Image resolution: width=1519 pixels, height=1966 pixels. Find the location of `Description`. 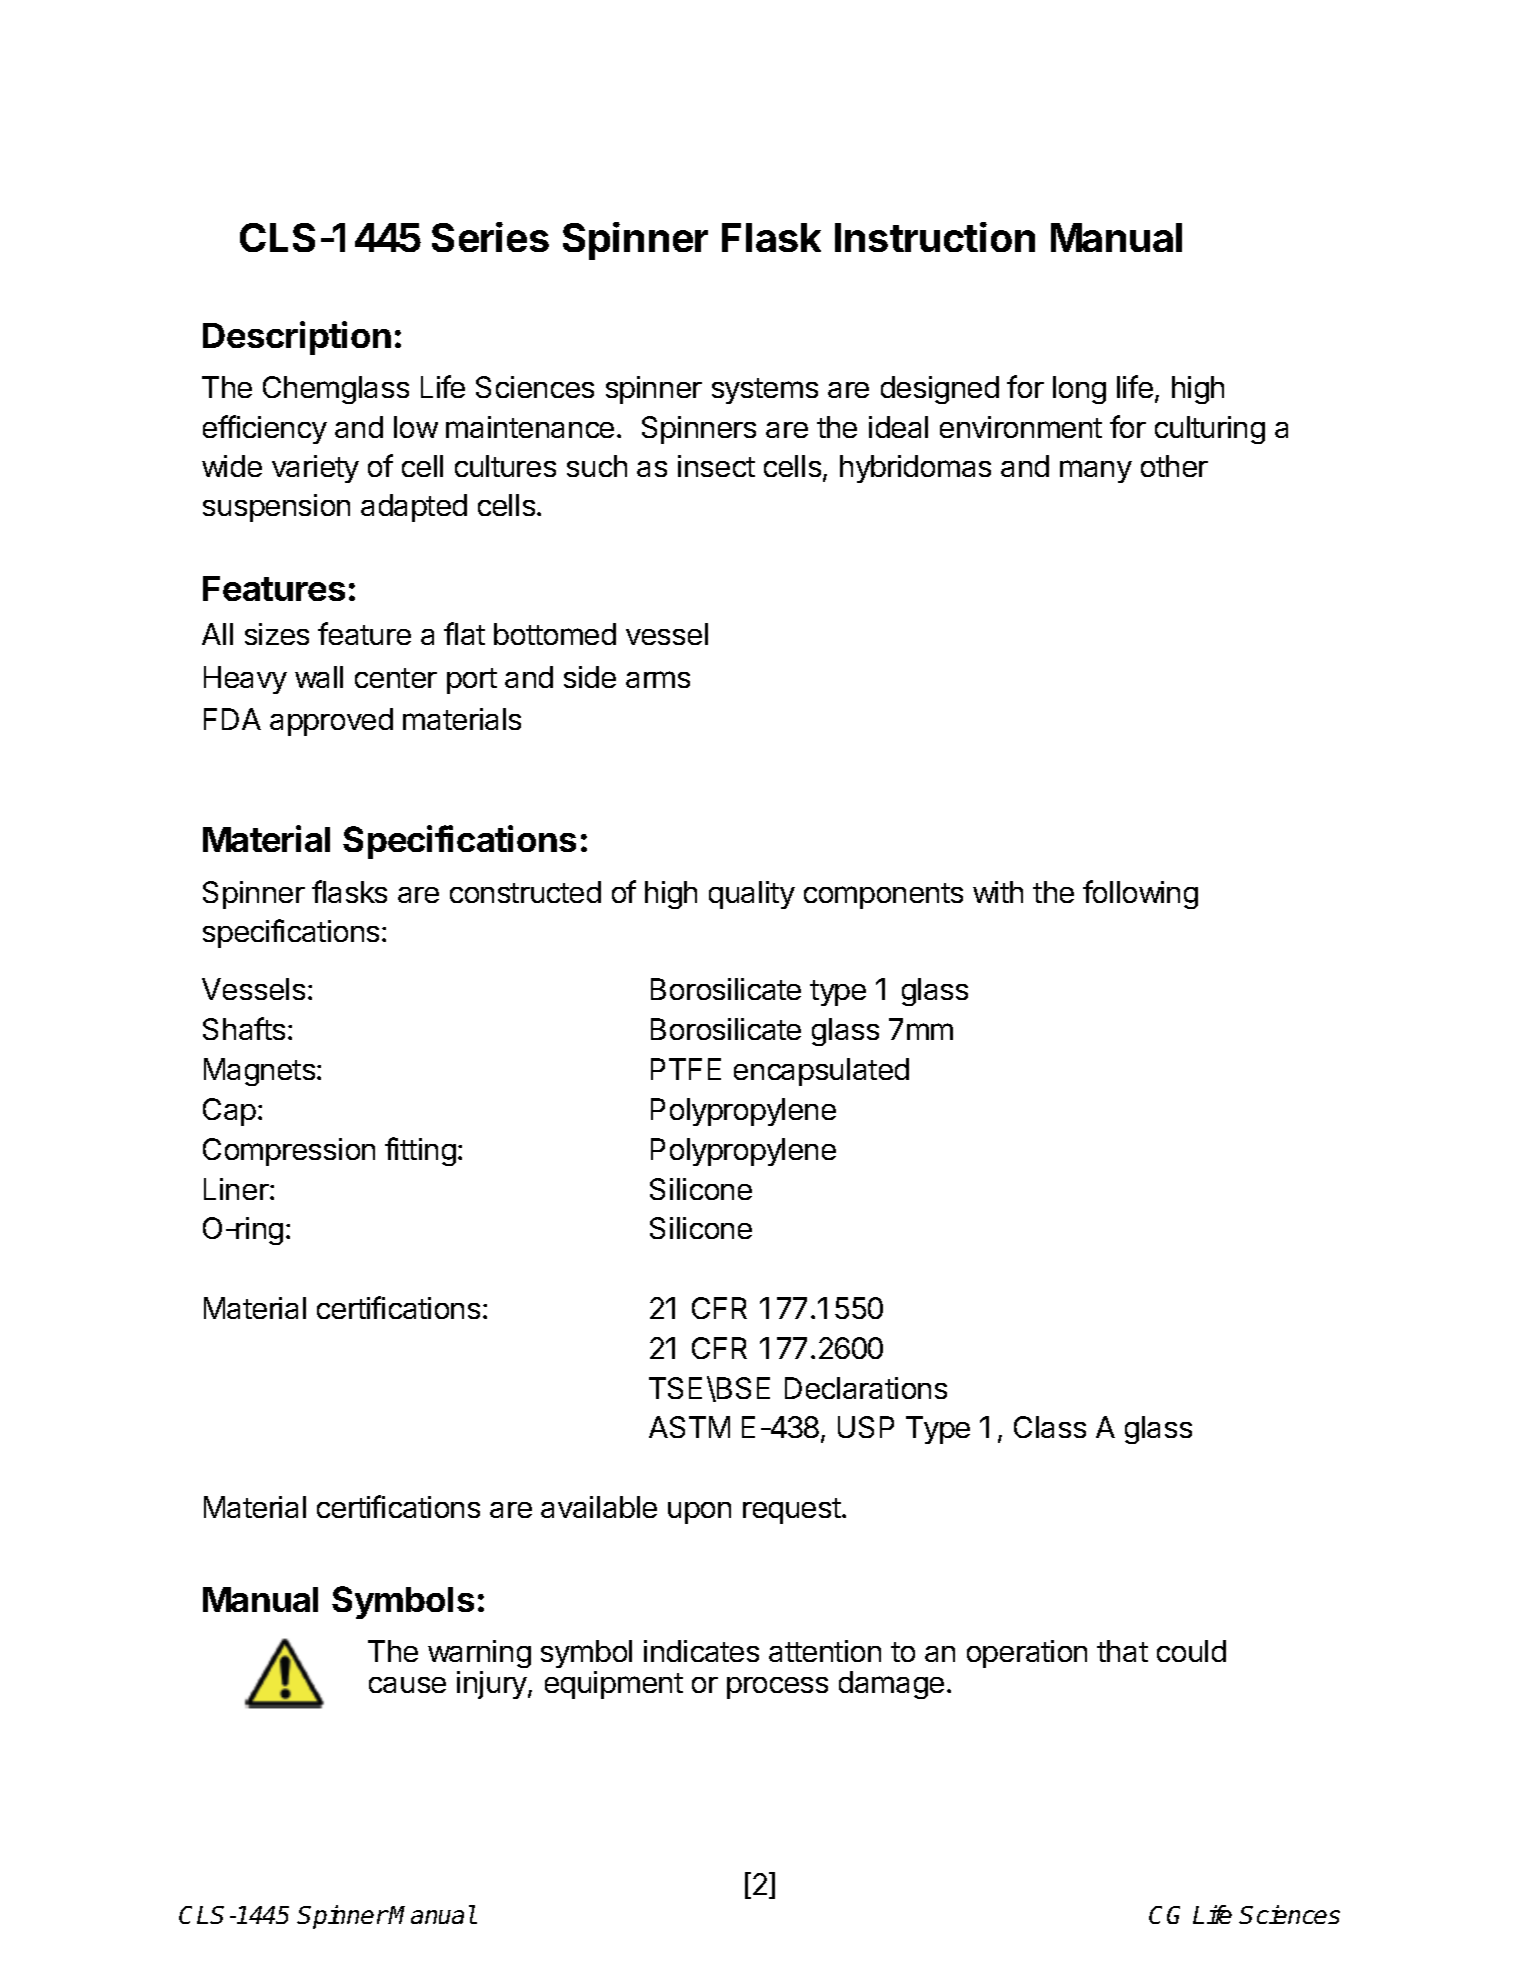

Description is located at coordinates (297, 338).
